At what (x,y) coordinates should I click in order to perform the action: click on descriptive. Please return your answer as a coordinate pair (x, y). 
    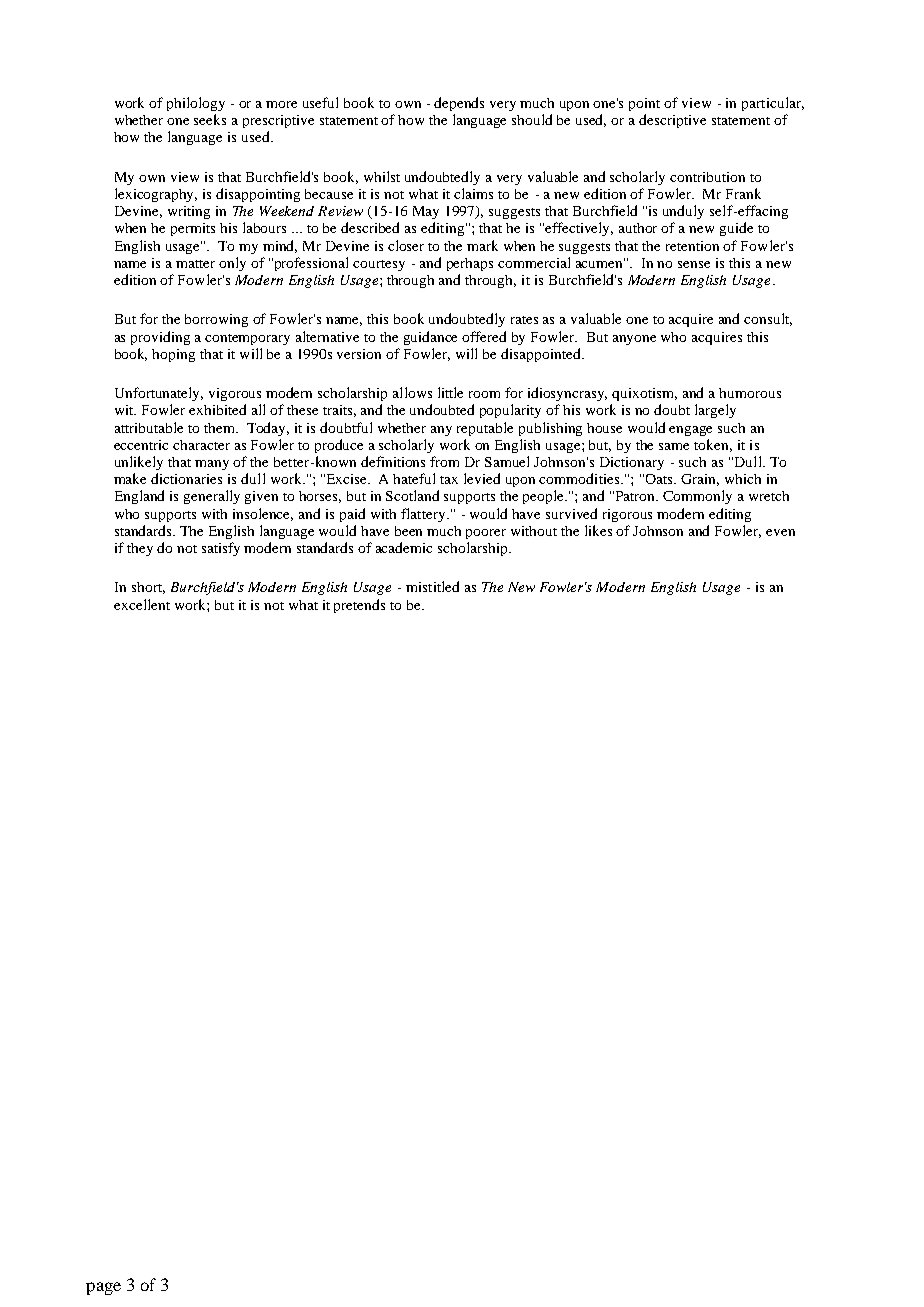
    Looking at the image, I should click on (672, 121).
